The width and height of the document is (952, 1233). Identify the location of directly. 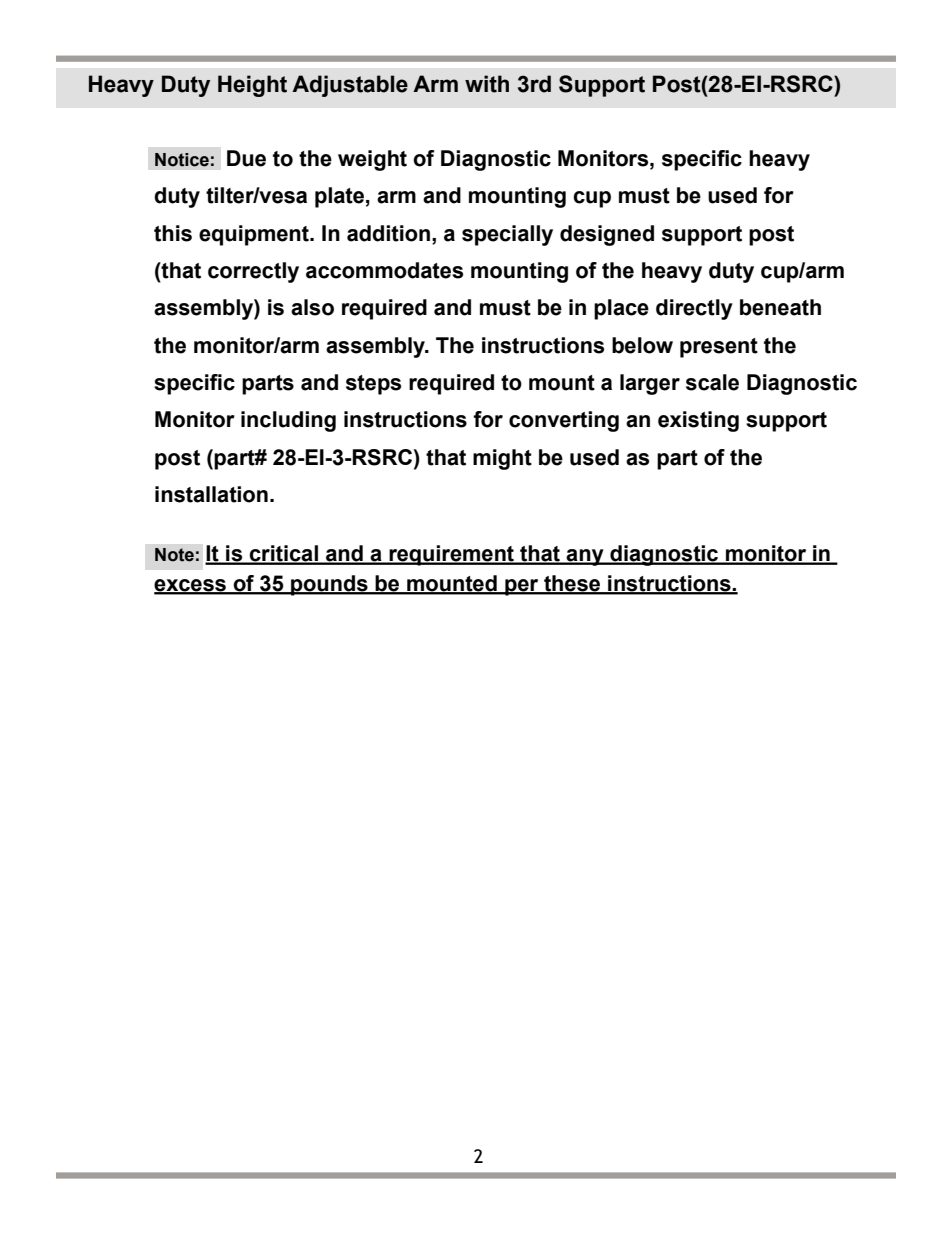
(694, 309).
